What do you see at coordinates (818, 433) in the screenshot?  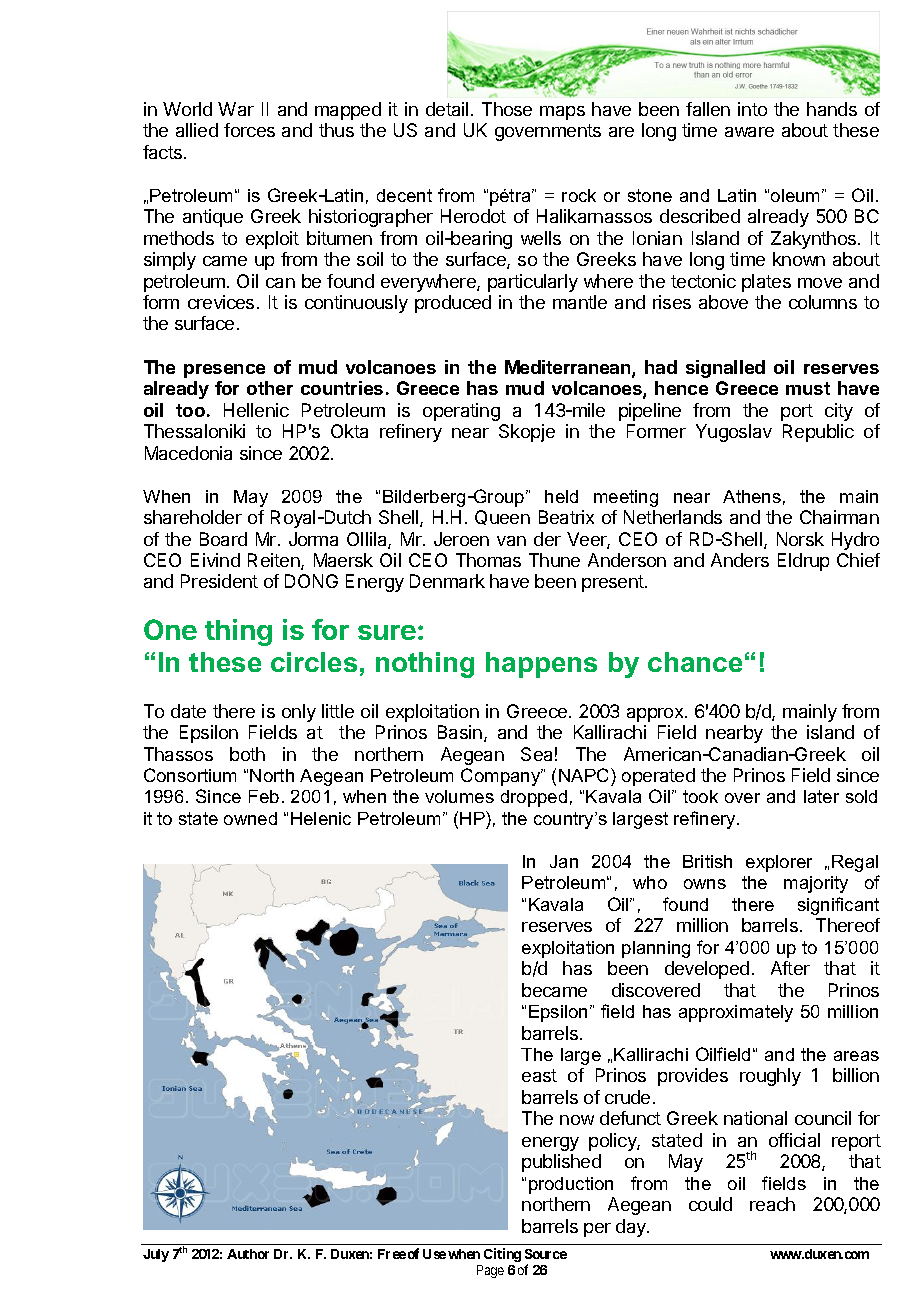 I see `Republic` at bounding box center [818, 433].
